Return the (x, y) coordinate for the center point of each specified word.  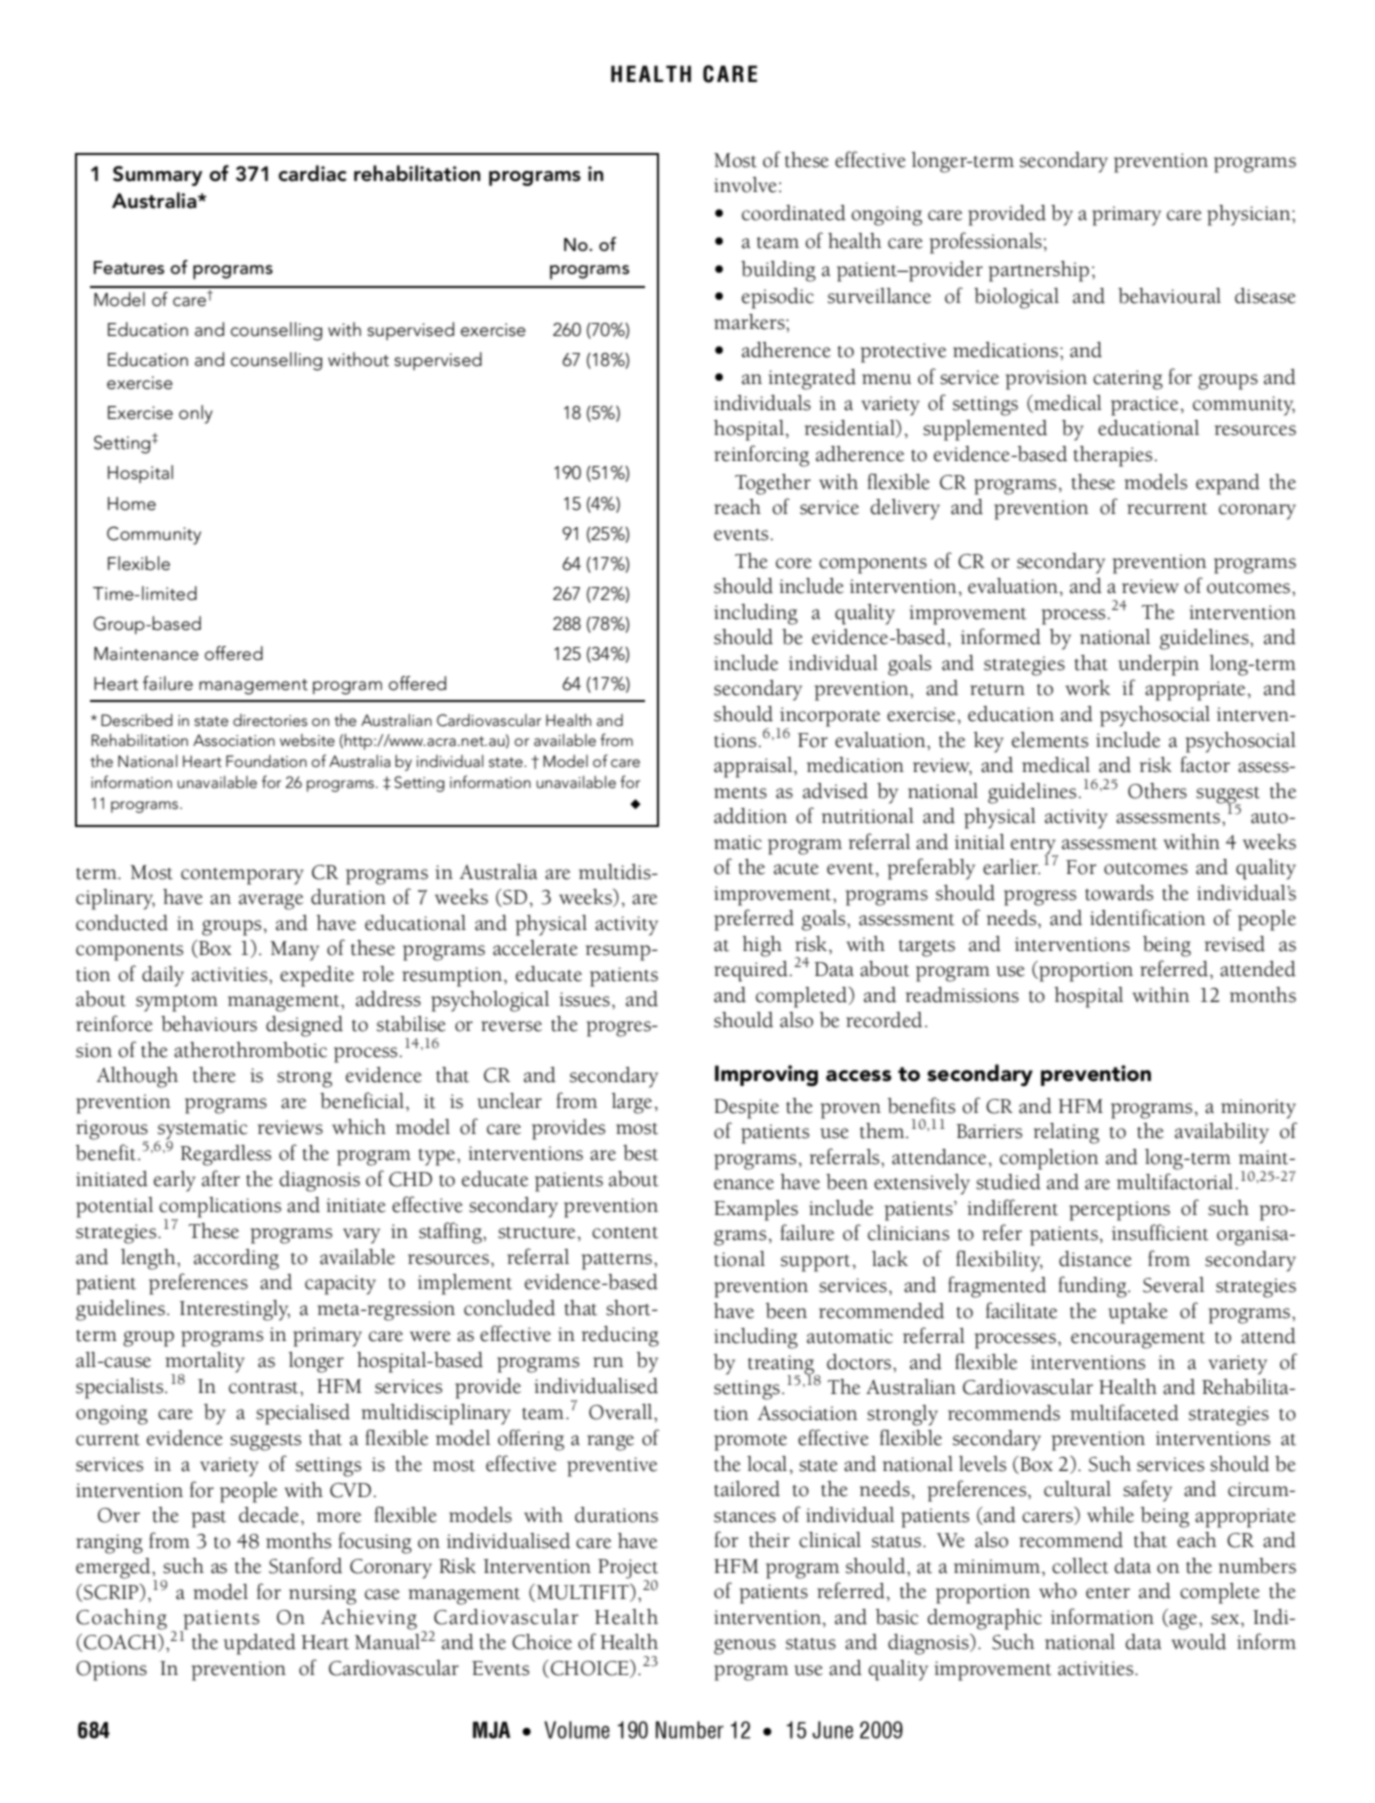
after (221, 1178)
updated (260, 1644)
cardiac (313, 173)
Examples (756, 1210)
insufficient (1160, 1232)
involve (745, 185)
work (1087, 688)
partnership (1039, 271)
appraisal (754, 767)
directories (270, 720)
